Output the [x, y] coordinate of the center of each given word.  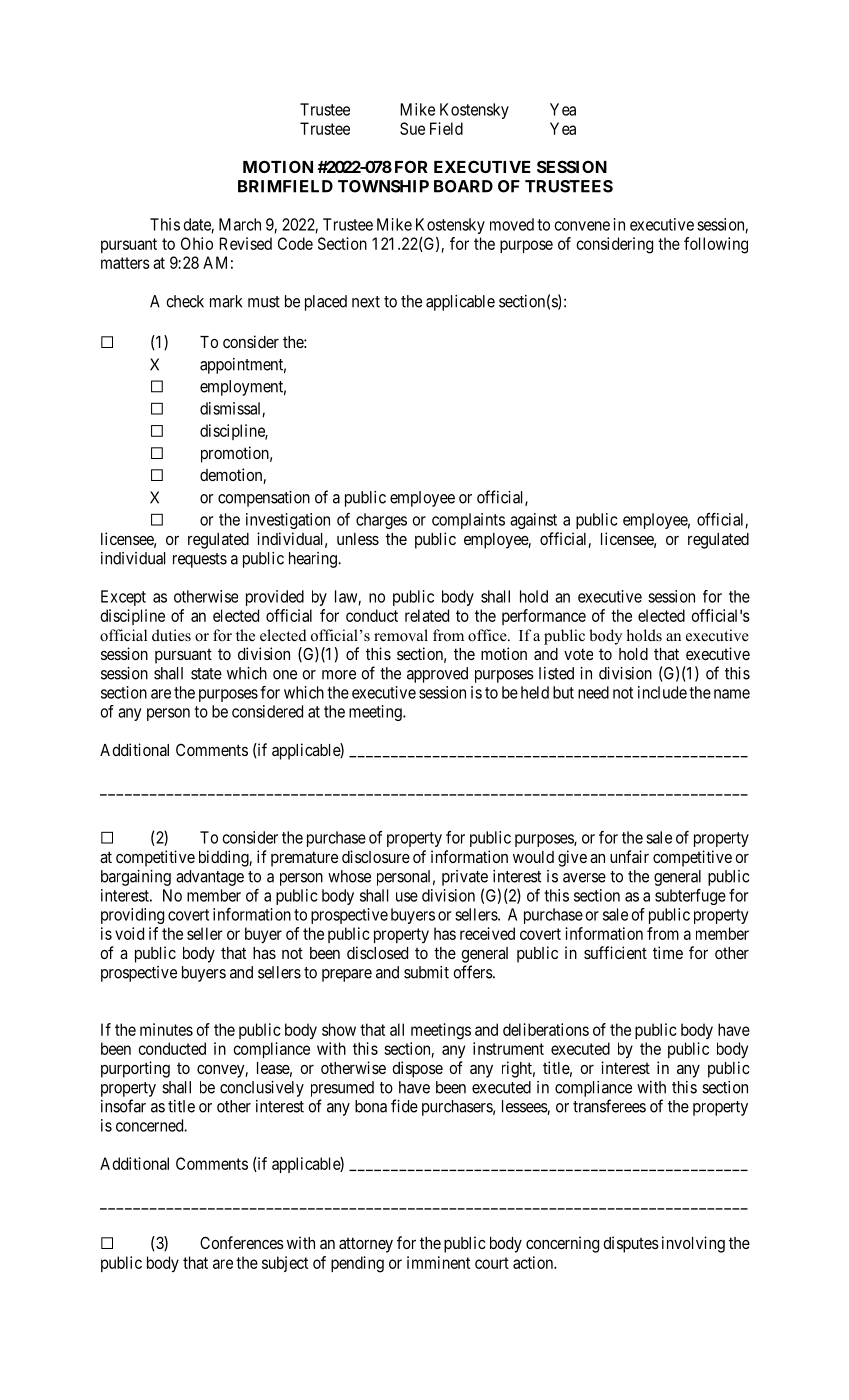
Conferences [242, 1242]
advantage [210, 878]
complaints [468, 521]
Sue [412, 128]
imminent [438, 1262]
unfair [629, 856]
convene [582, 226]
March [240, 224]
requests [200, 560]
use [407, 897]
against [533, 521]
